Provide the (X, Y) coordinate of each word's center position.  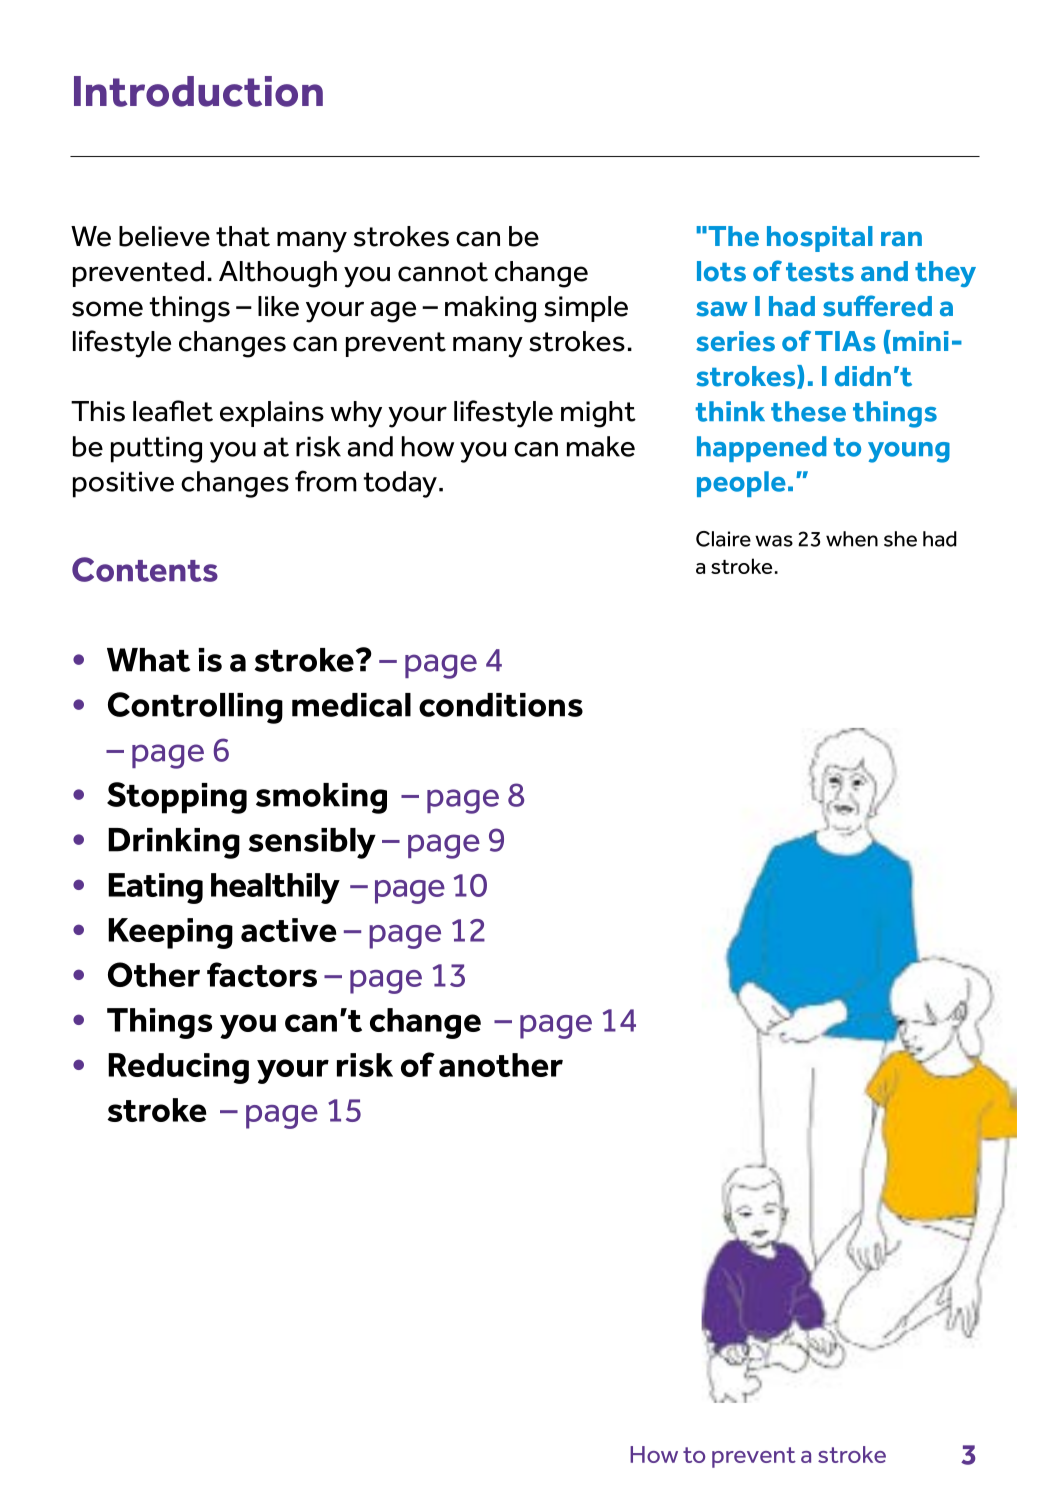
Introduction (198, 91)
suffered (877, 306)
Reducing (178, 1068)
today (400, 484)
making (490, 309)
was (774, 541)
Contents (145, 569)
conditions (501, 705)
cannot (443, 272)
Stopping (177, 798)
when (852, 539)
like (278, 306)
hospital (820, 239)
